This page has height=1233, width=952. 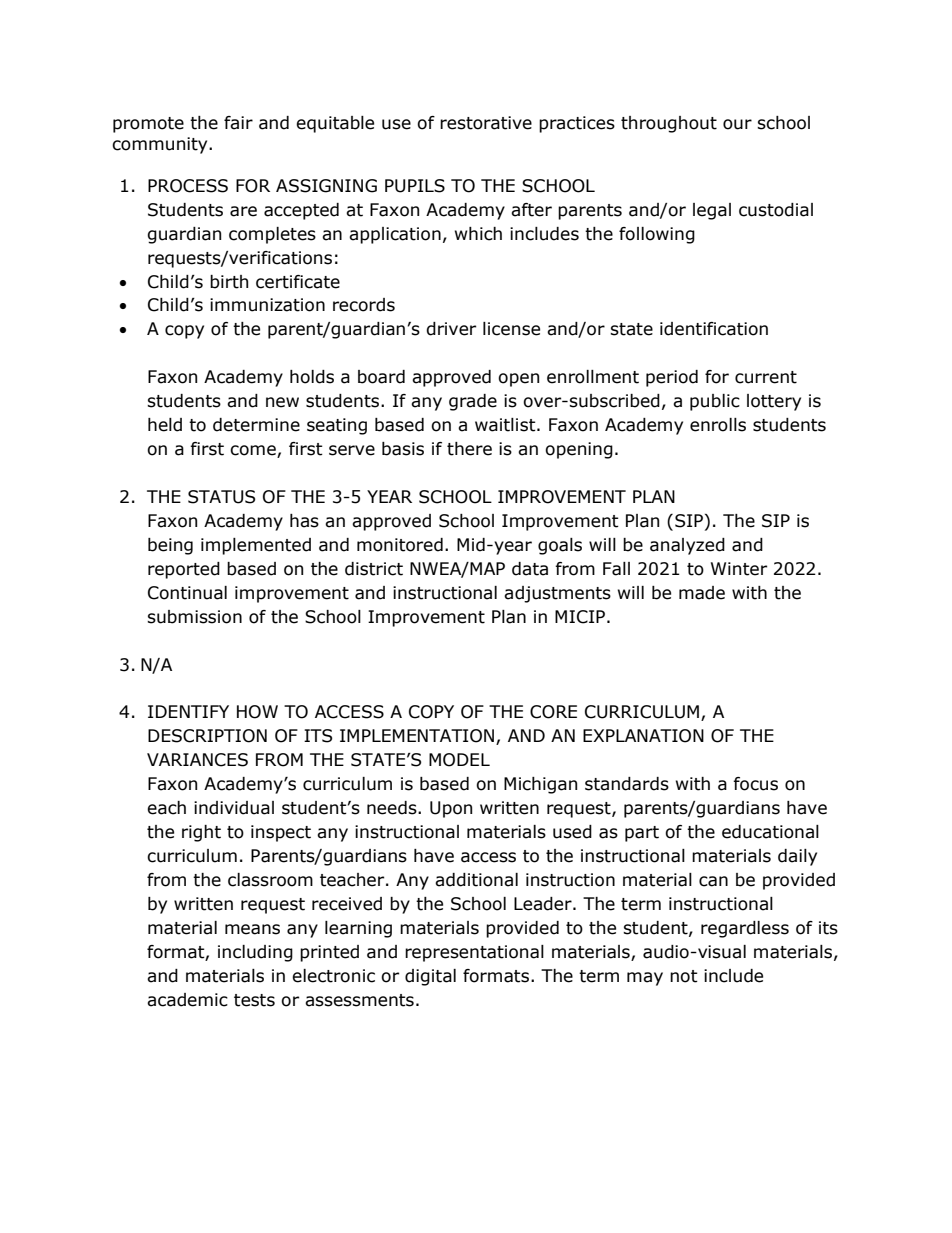 What do you see at coordinates (238, 123) in the page?
I see `fair` at bounding box center [238, 123].
